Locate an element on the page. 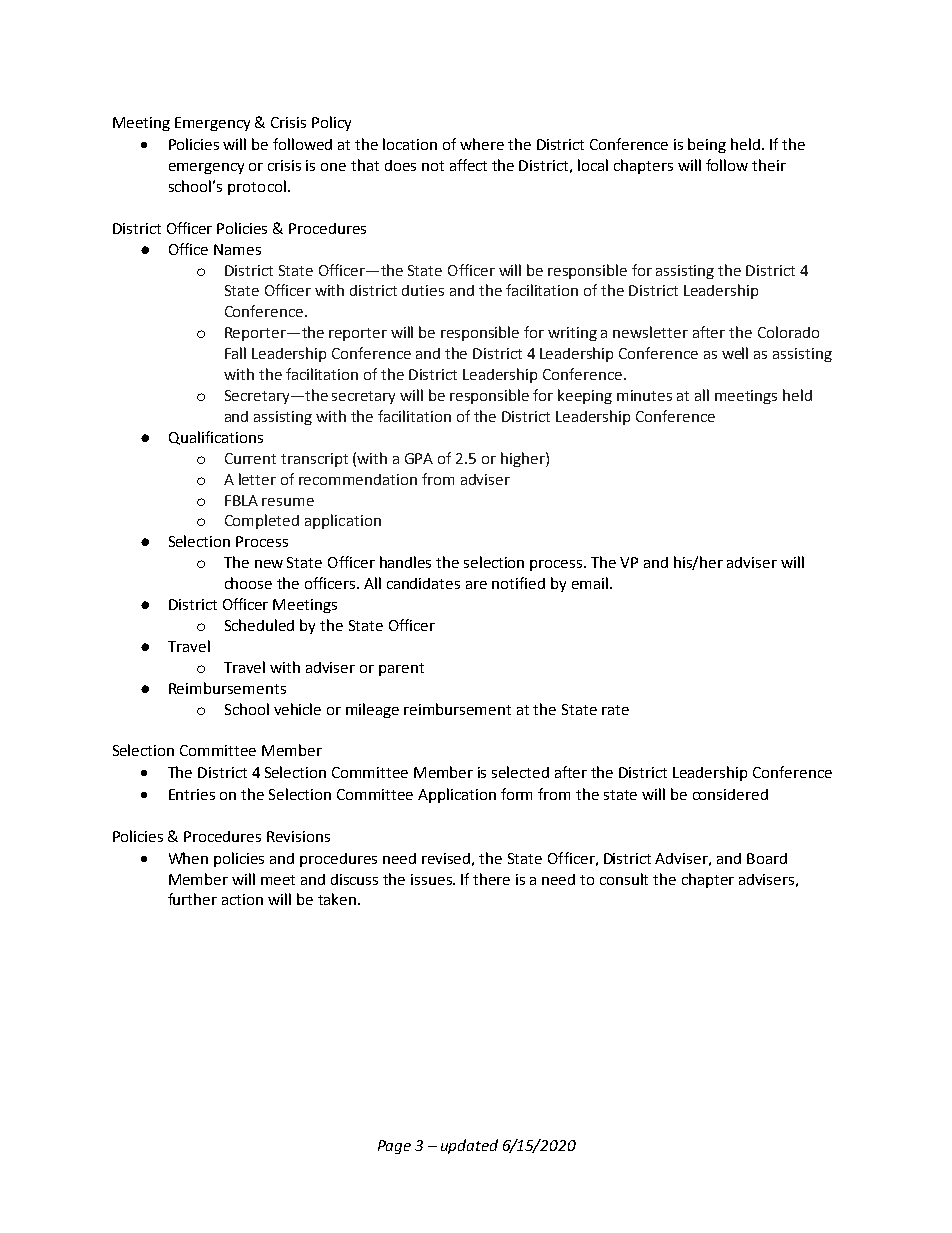 The width and height of the document is (952, 1233). Page is located at coordinates (394, 1147).
